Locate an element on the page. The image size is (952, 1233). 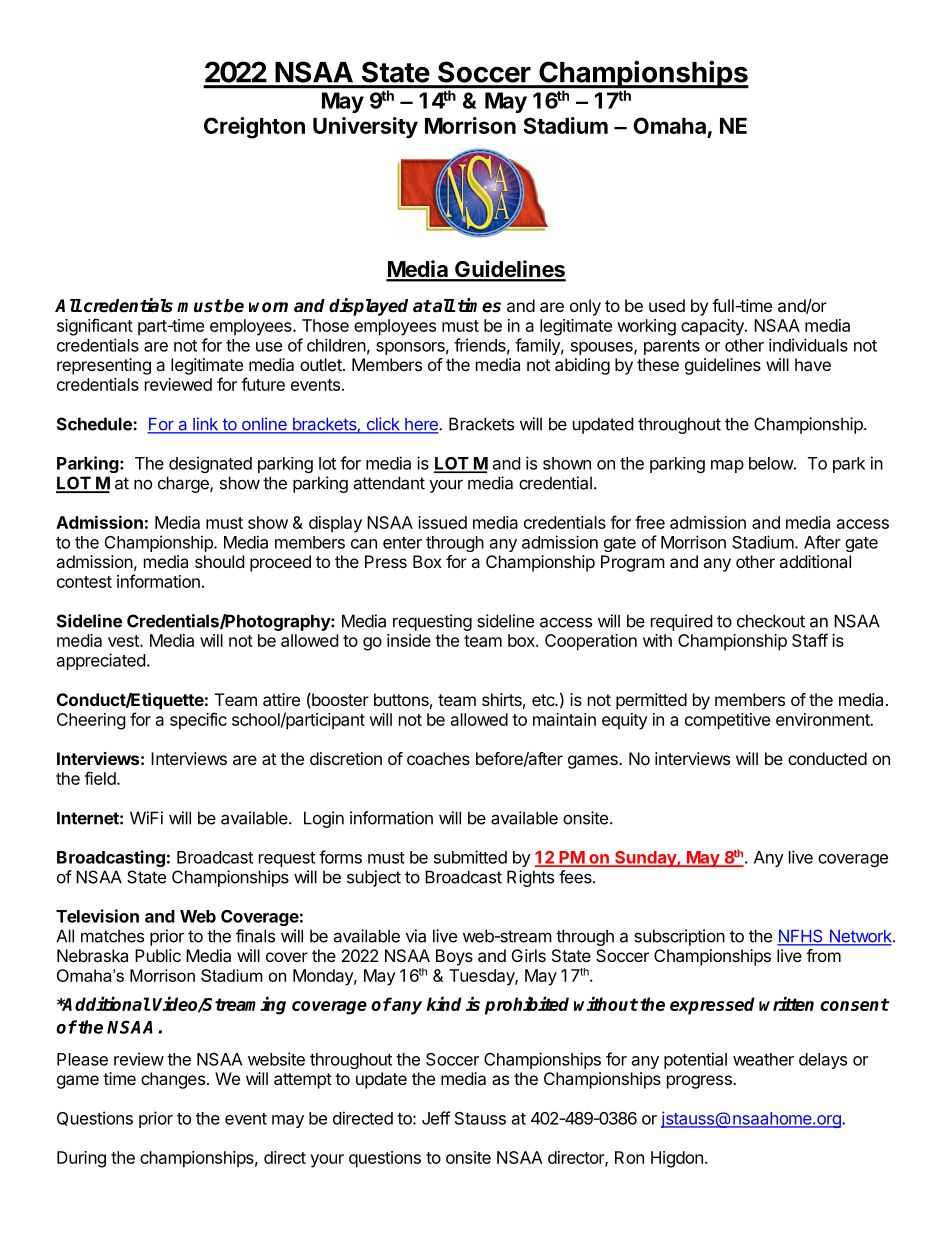
Jeff is located at coordinates (436, 1118).
